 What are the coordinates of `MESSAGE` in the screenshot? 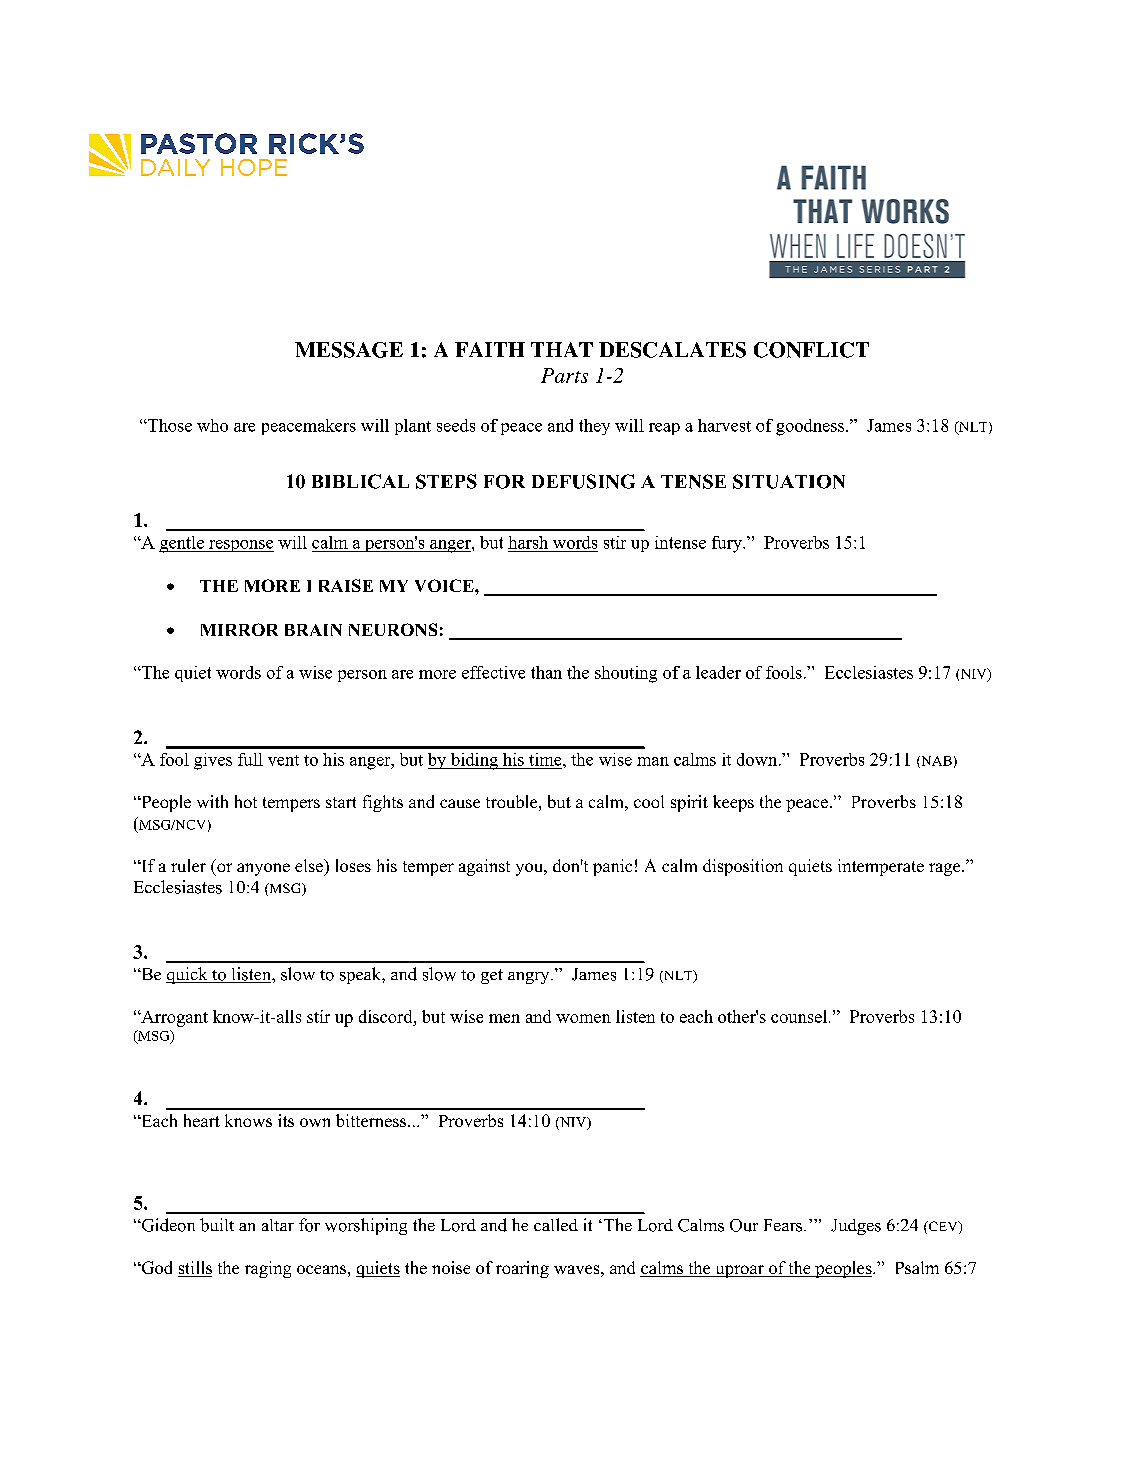 It's located at (349, 350).
